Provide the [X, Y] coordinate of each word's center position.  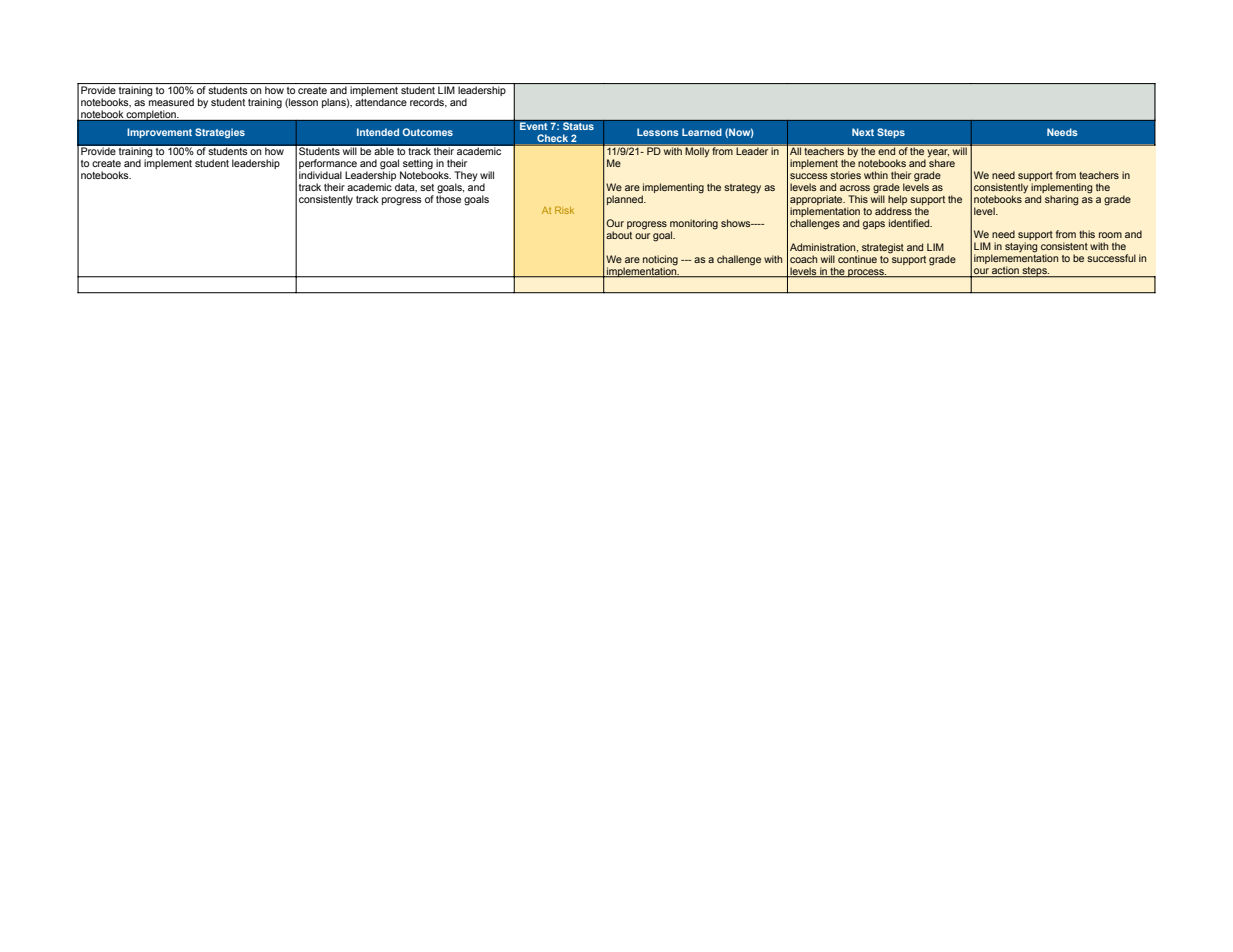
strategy [742, 189]
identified [910, 223]
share [941, 162]
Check [552, 138]
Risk [564, 210]
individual [320, 175]
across [855, 188]
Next [863, 132]
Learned [702, 132]
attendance [381, 102]
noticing [660, 260]
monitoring [694, 224]
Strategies [220, 133]
